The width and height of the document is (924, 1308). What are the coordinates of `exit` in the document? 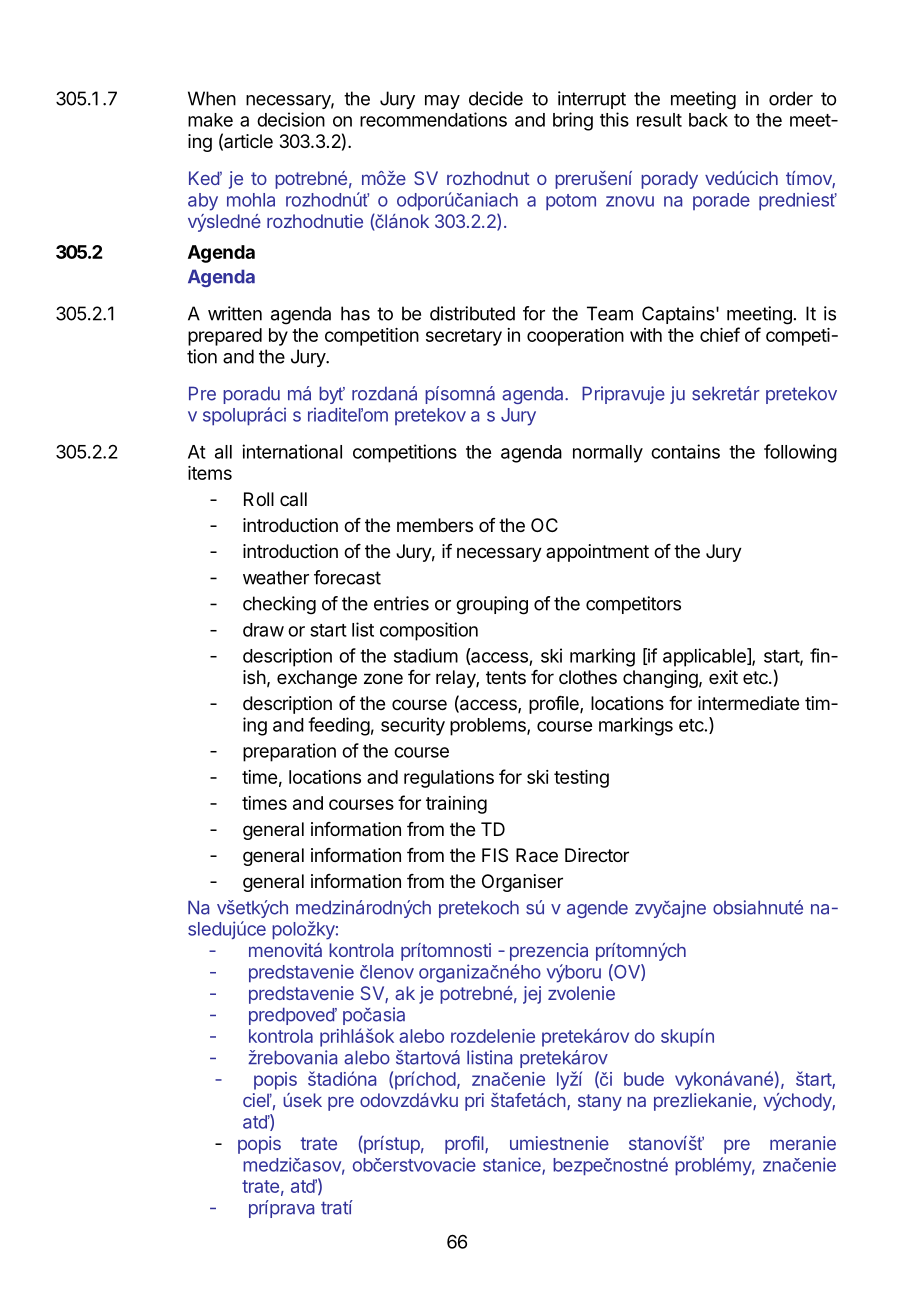 It's located at (723, 677).
